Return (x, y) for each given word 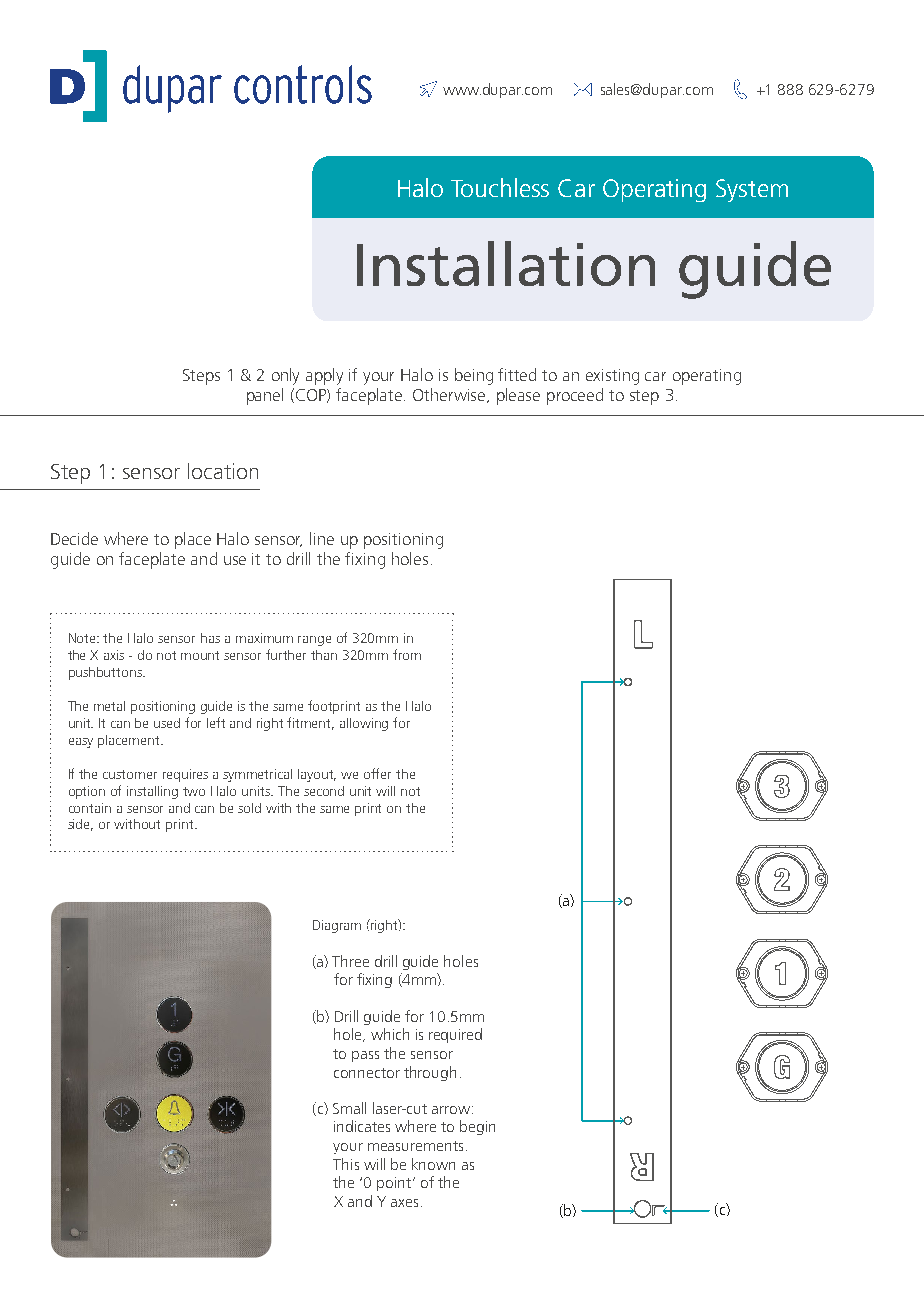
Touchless (500, 187)
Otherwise (450, 395)
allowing (364, 724)
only (285, 376)
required (455, 1035)
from (407, 654)
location (223, 471)
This (346, 1164)
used (167, 723)
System (752, 190)
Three (350, 961)
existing (612, 377)
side (80, 825)
